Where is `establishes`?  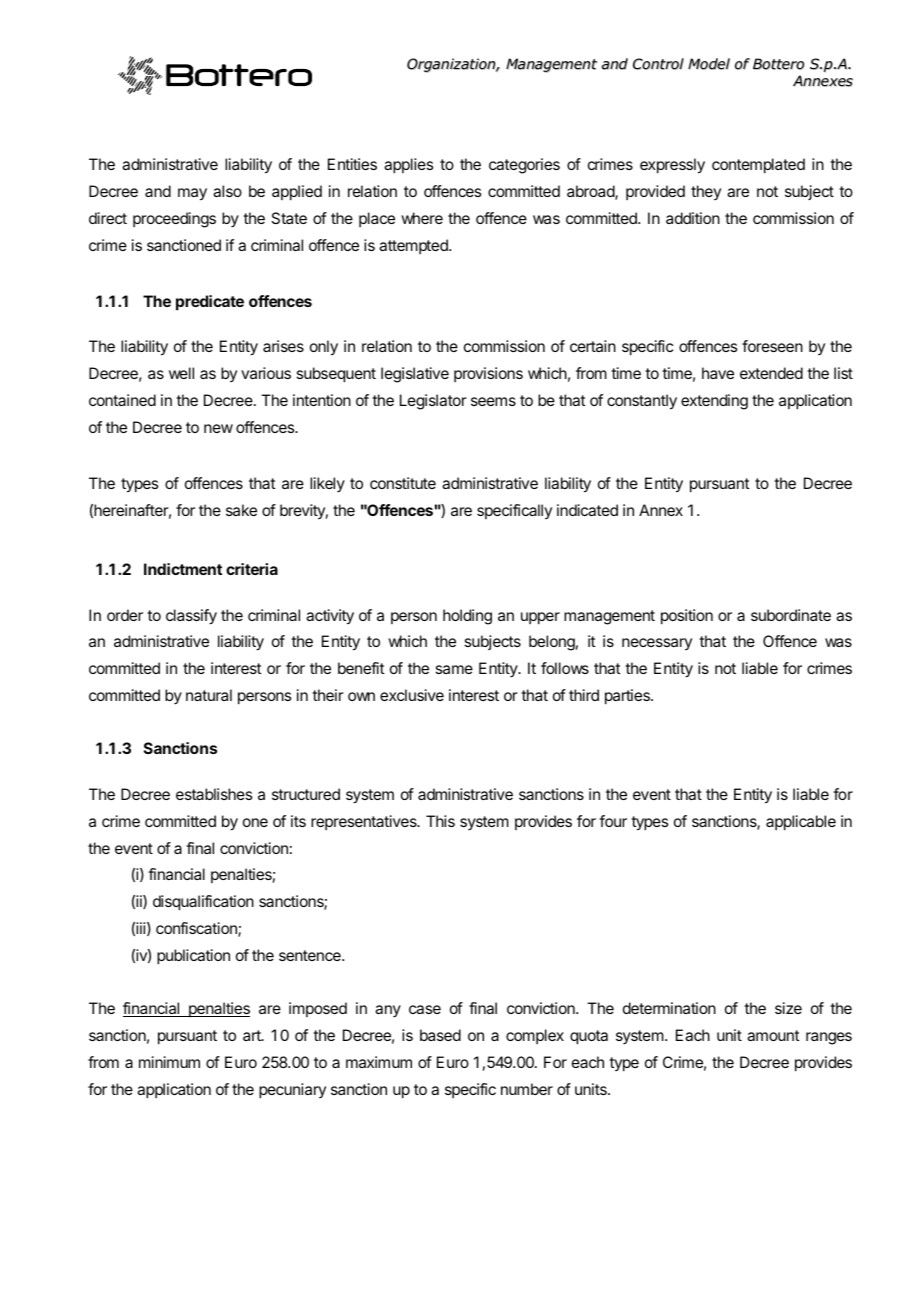
establishes is located at coordinates (214, 794).
